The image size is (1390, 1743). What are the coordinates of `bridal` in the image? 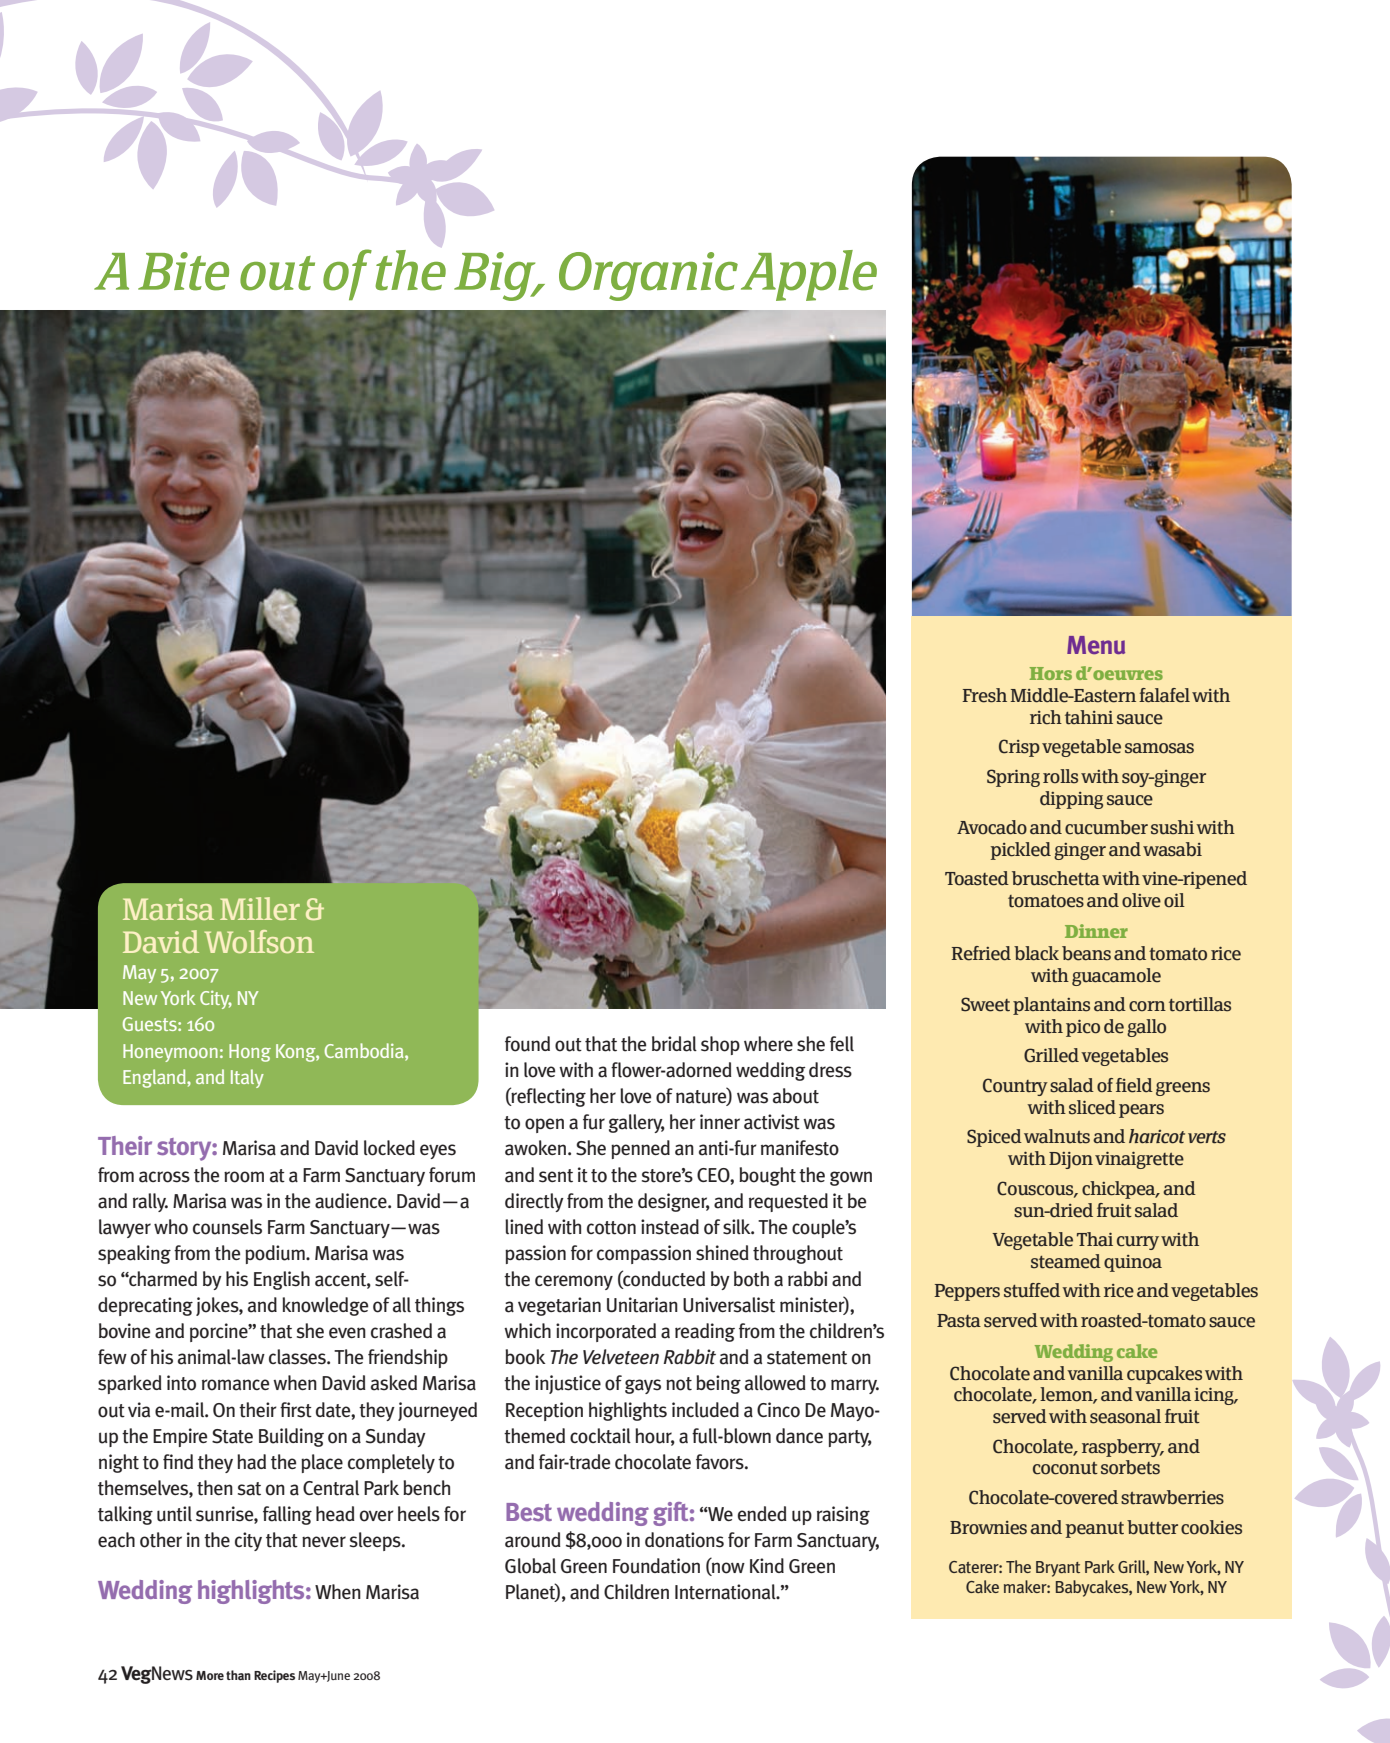 It's located at (674, 1044).
